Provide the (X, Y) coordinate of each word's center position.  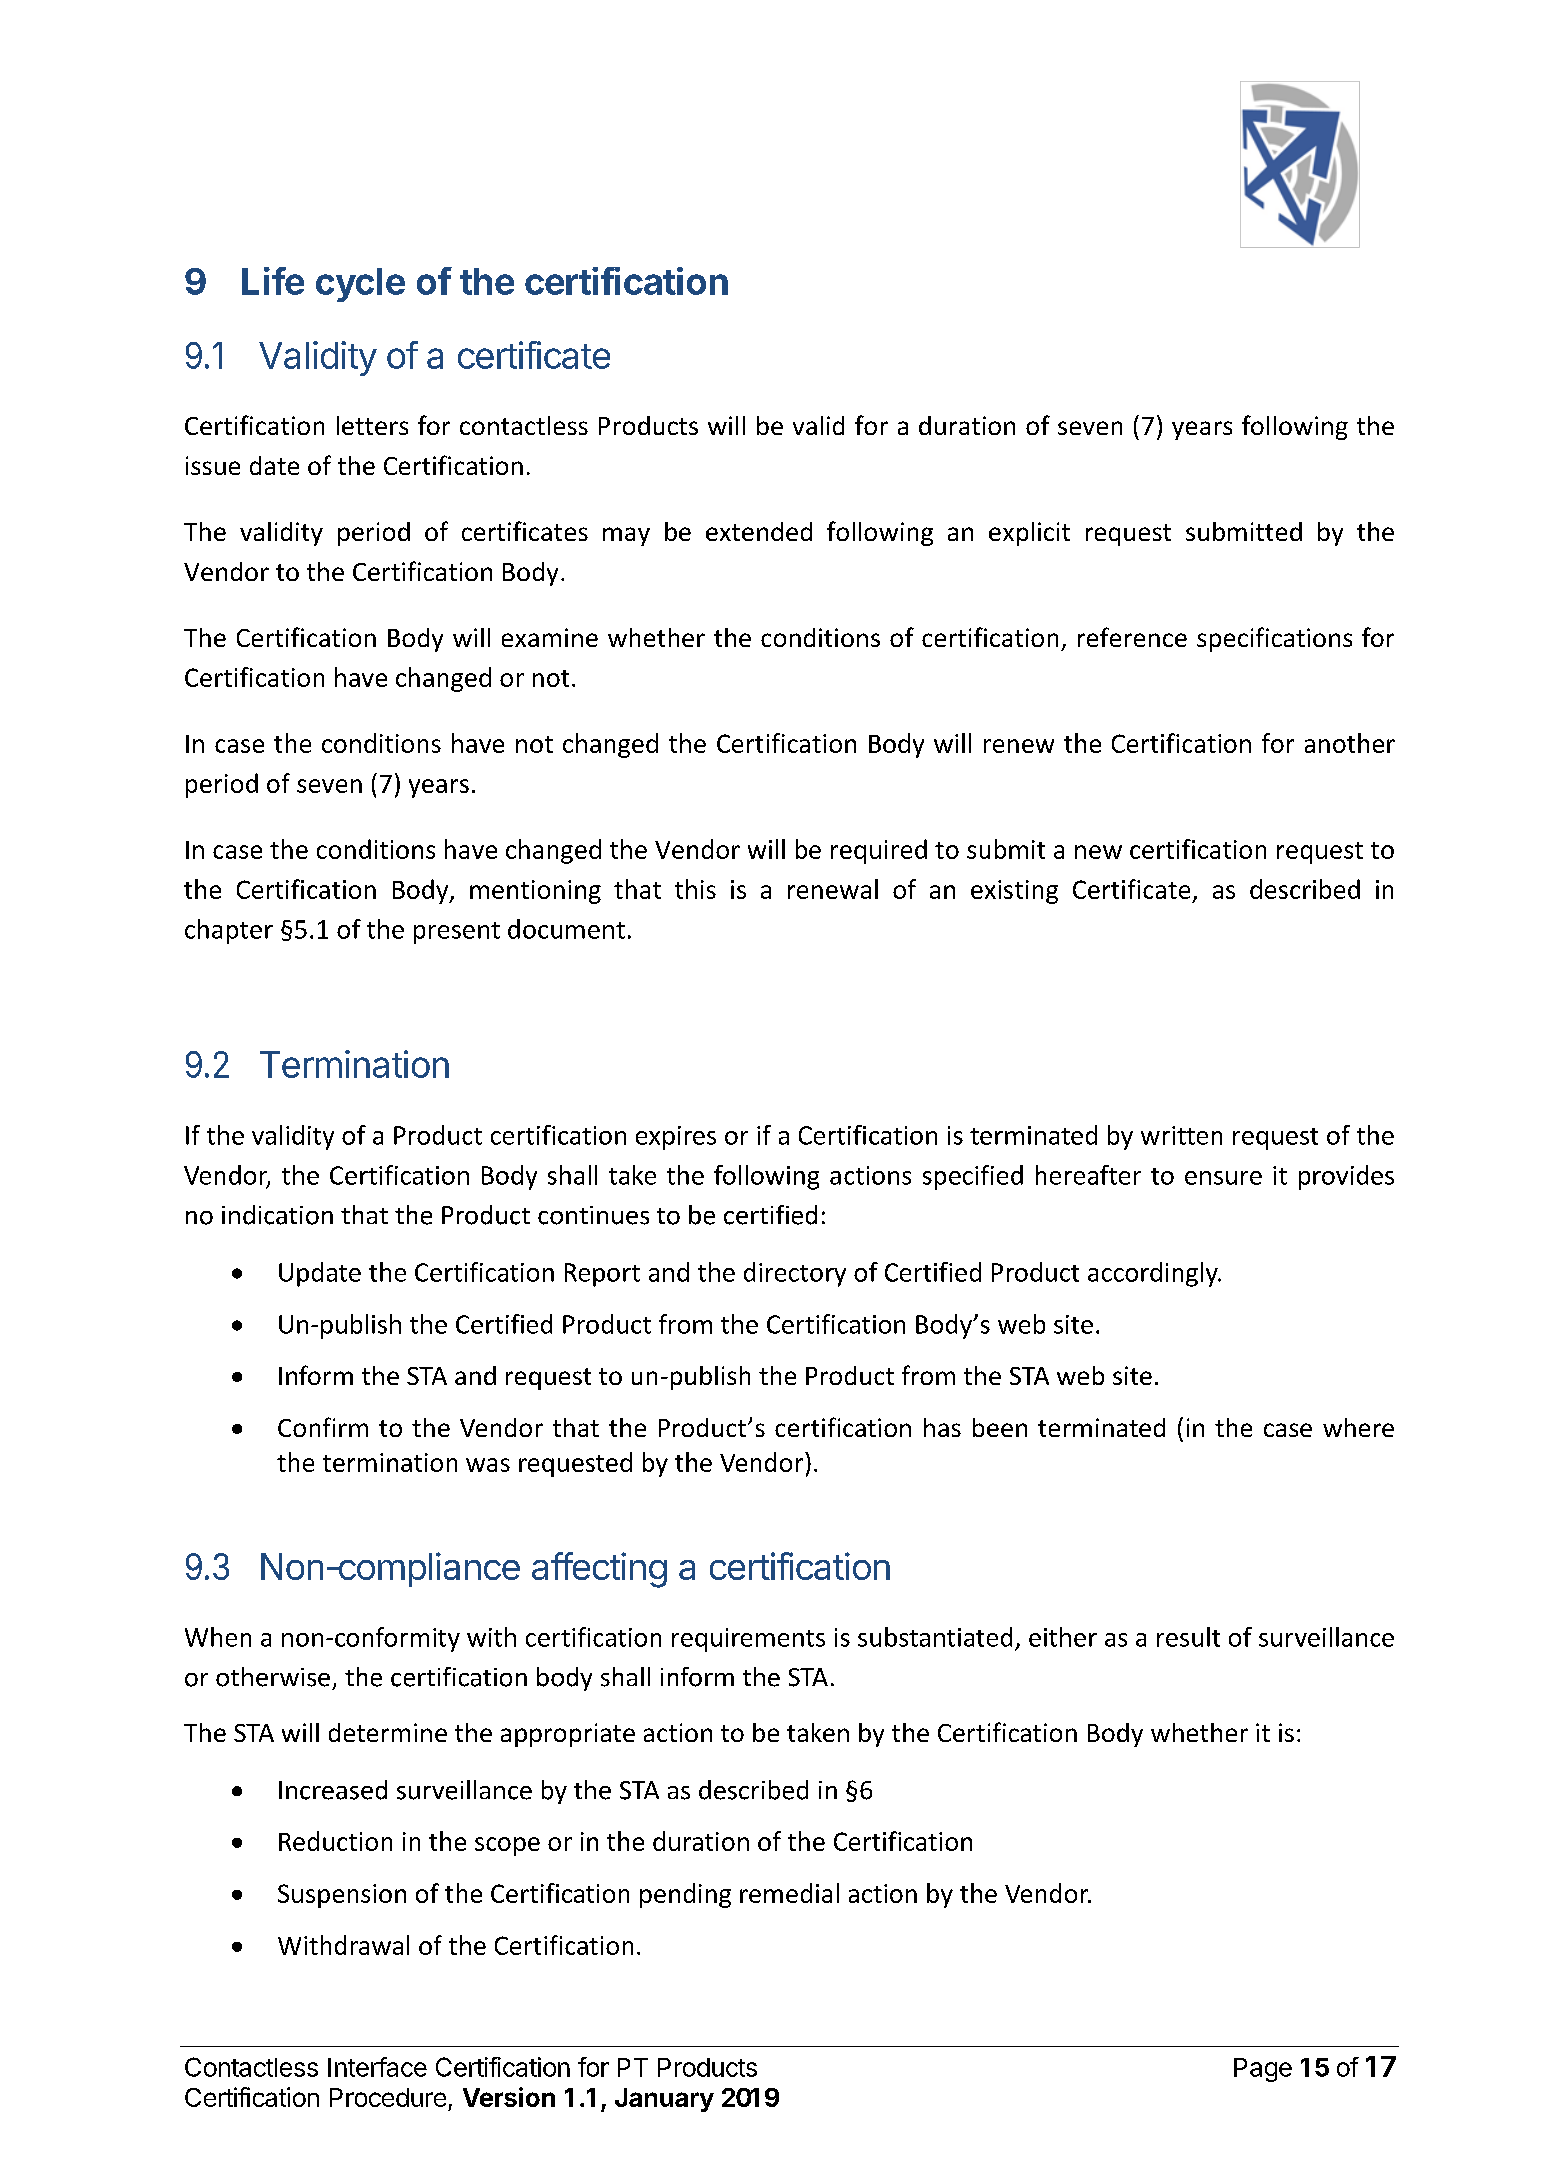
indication (277, 1215)
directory (795, 1274)
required (879, 851)
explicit (1029, 534)
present (457, 933)
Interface (377, 2067)
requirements (748, 1640)
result (1188, 1637)
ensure (1223, 1178)
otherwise (273, 1677)
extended (759, 531)
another (1350, 743)
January (664, 2100)
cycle (360, 285)
